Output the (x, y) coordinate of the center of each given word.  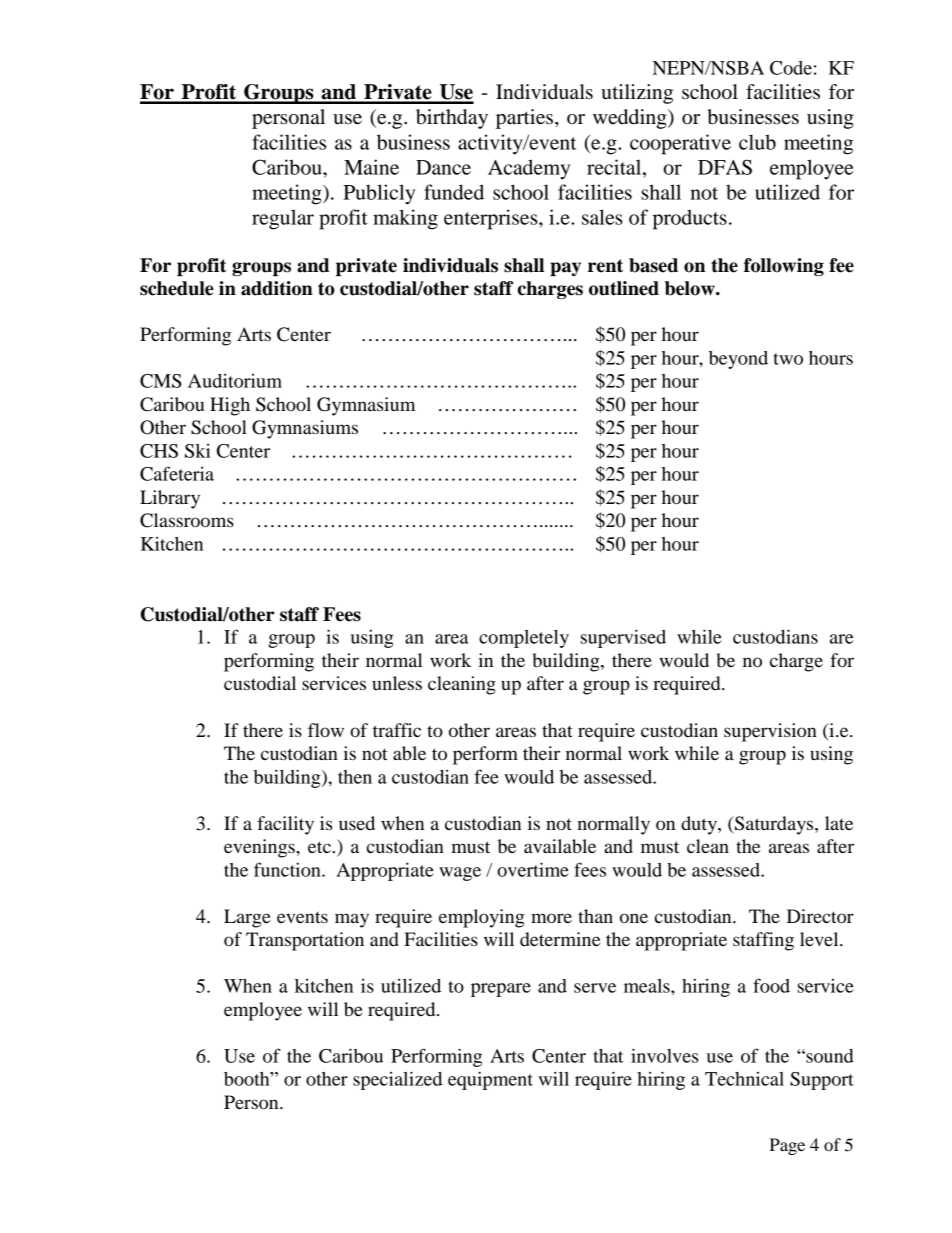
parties (526, 119)
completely (524, 639)
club (757, 142)
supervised (623, 638)
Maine (371, 167)
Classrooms (187, 520)
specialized (397, 1080)
